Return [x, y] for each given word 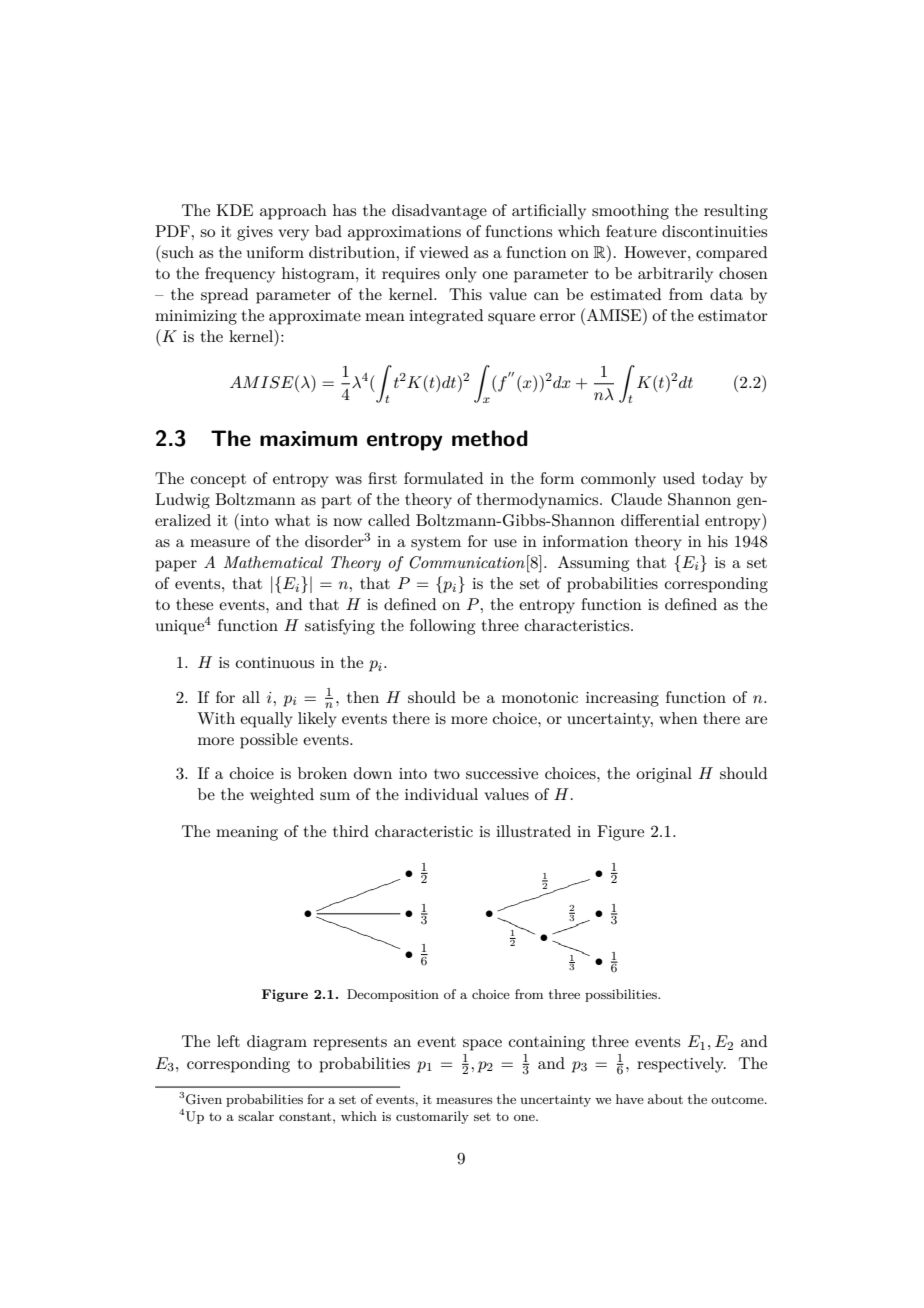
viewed [444, 252]
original [664, 775]
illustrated [533, 831]
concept [218, 481]
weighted [282, 796]
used [679, 478]
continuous [275, 662]
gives [255, 233]
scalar [256, 1116]
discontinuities [714, 231]
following [442, 627]
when [678, 718]
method [490, 438]
